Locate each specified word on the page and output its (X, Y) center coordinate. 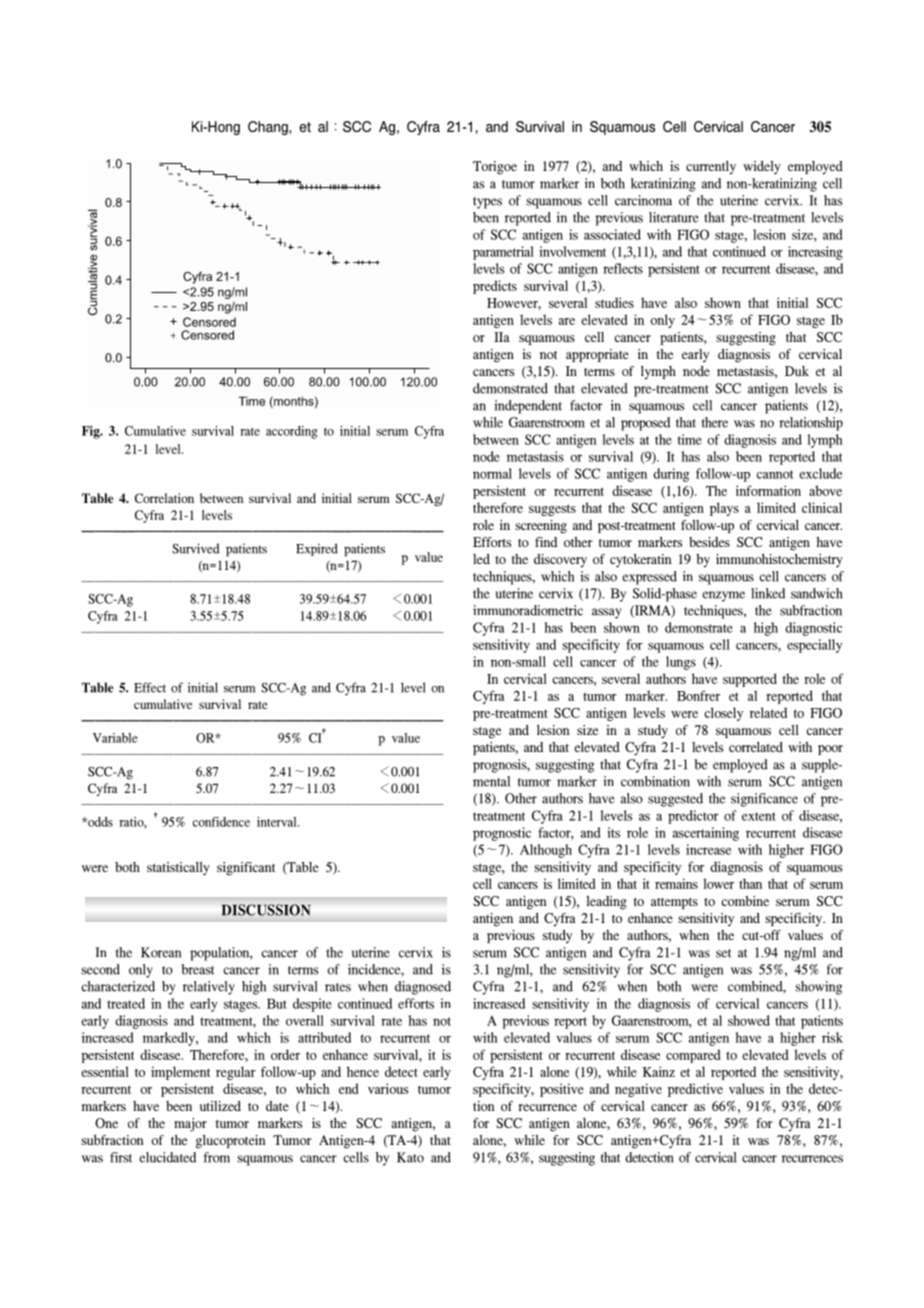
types (487, 203)
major (190, 1125)
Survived (196, 548)
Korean (161, 952)
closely (723, 714)
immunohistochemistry (779, 561)
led (481, 559)
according (292, 432)
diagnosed (423, 988)
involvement (572, 251)
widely (762, 168)
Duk (797, 371)
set (723, 953)
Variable (115, 738)
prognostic (502, 834)
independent (528, 407)
